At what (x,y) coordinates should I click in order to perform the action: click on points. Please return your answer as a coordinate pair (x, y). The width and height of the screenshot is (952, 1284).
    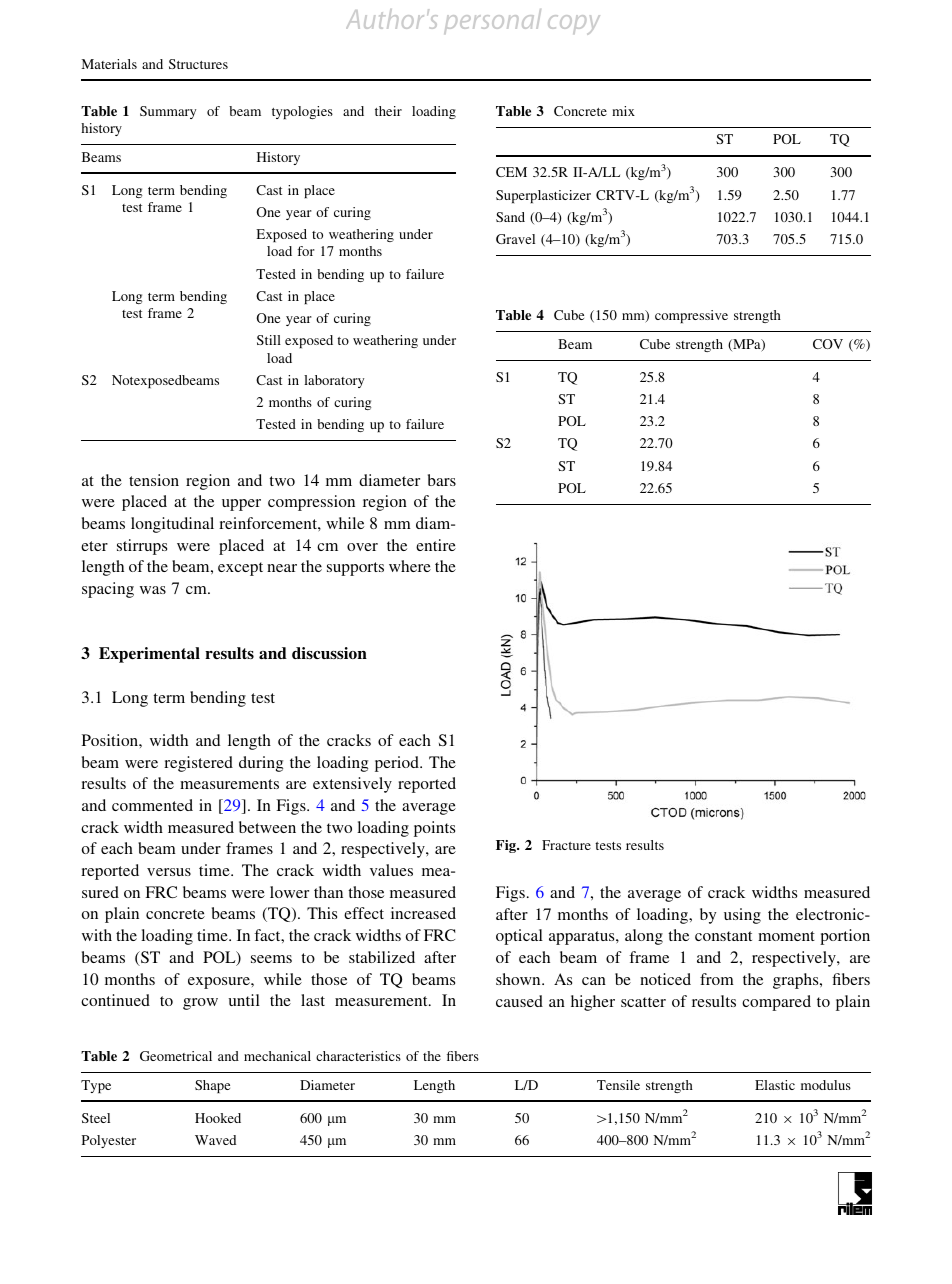
    Looking at the image, I should click on (434, 829).
